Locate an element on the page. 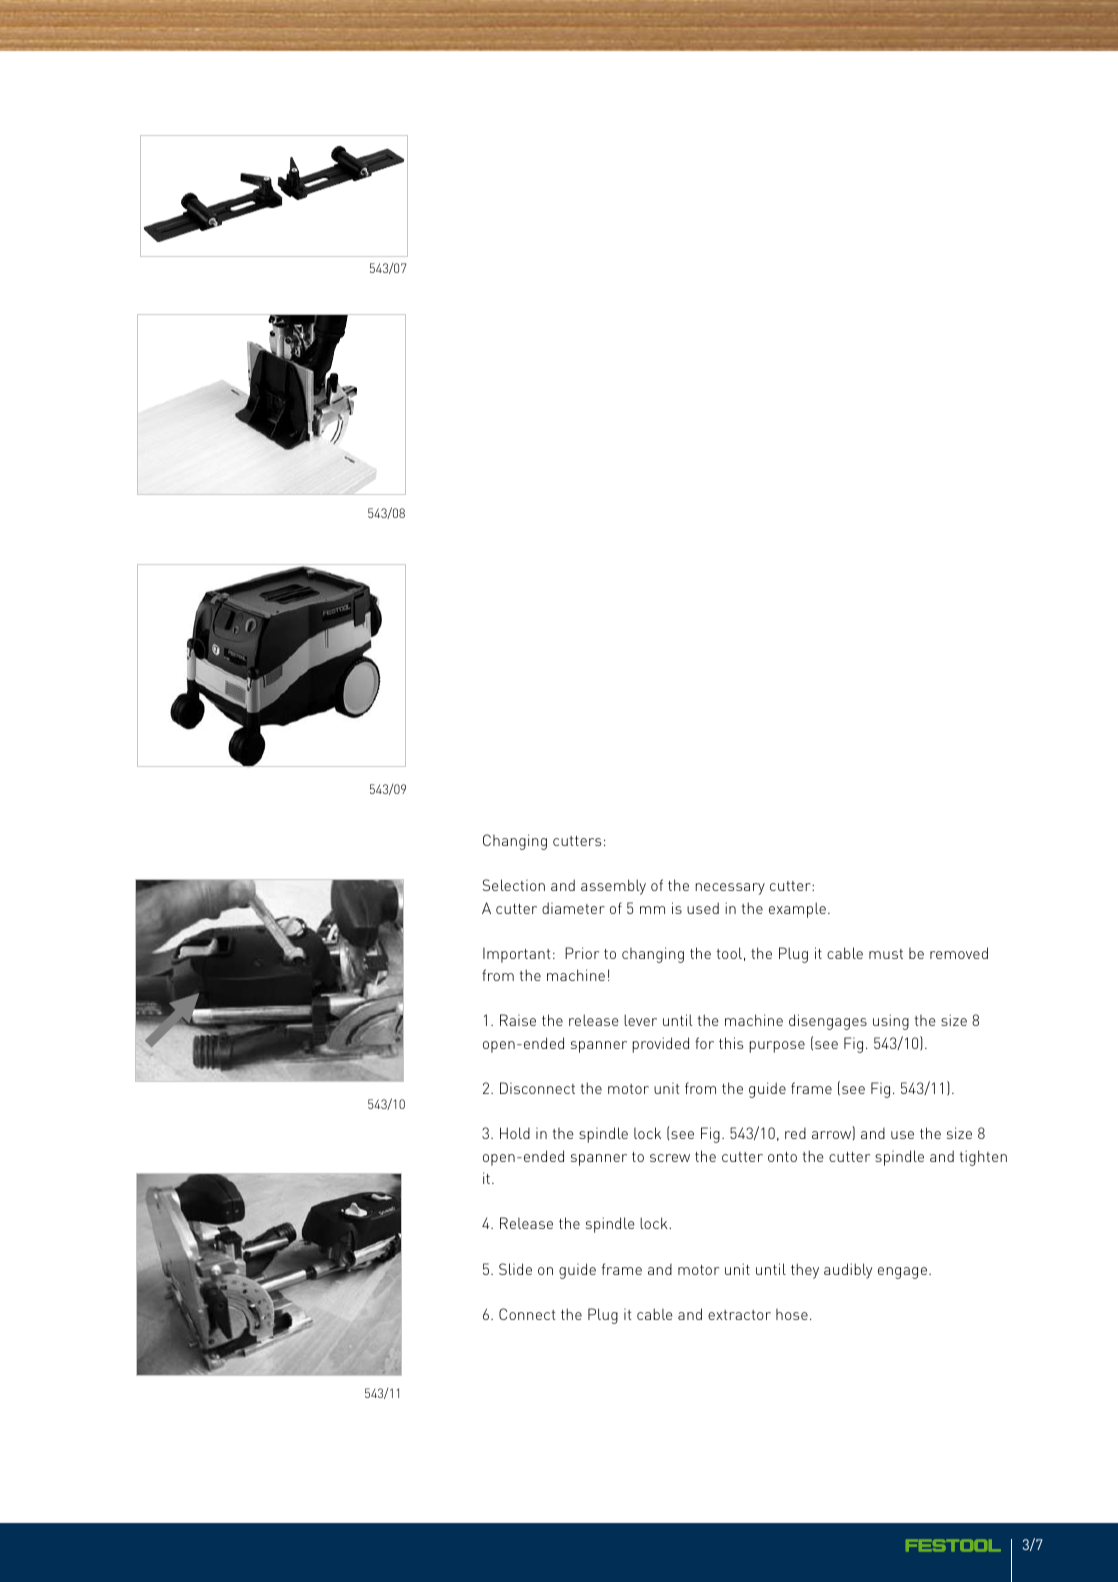  necessary is located at coordinates (730, 889).
